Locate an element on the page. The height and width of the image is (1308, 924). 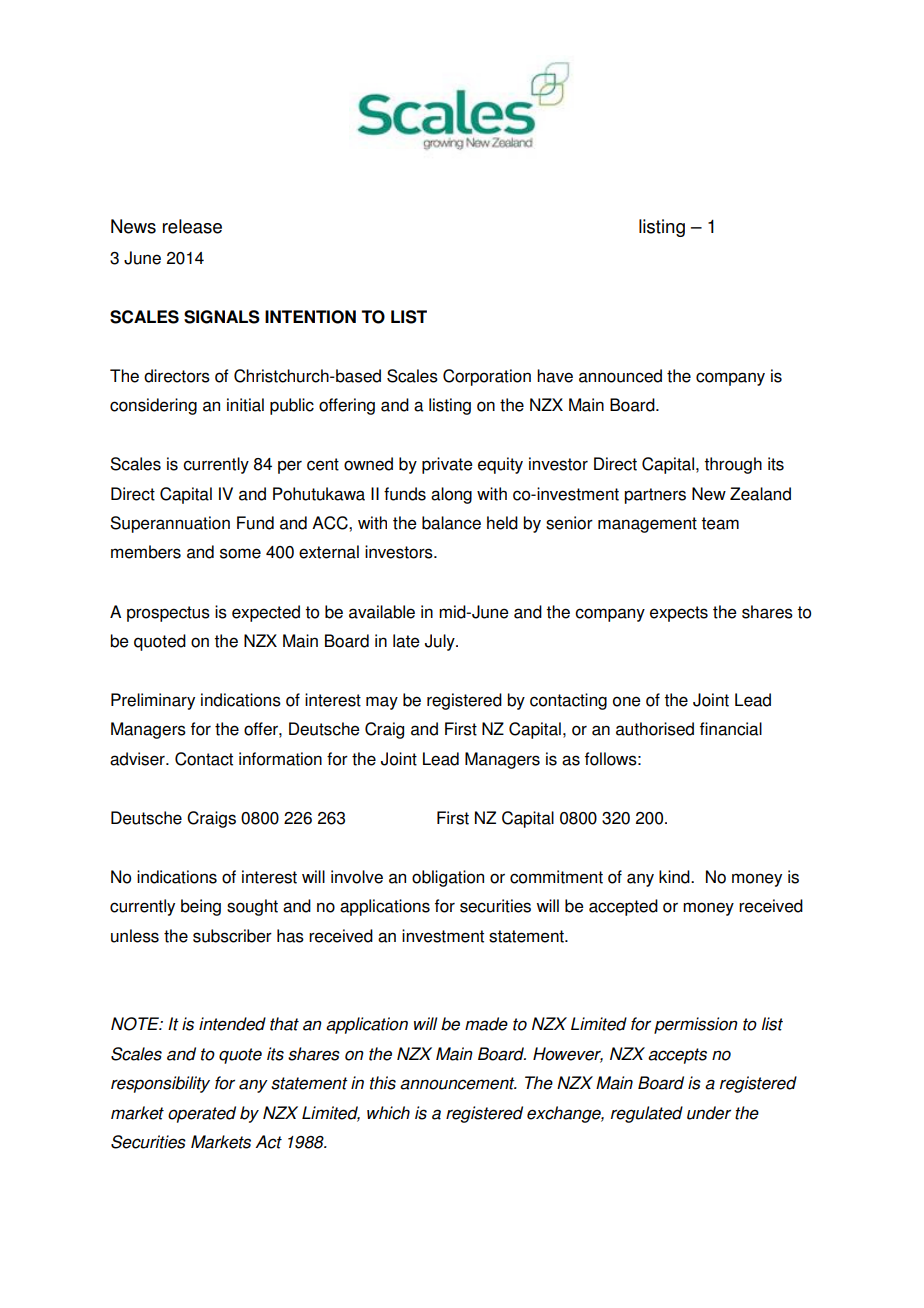
operated is located at coordinates (202, 1114).
